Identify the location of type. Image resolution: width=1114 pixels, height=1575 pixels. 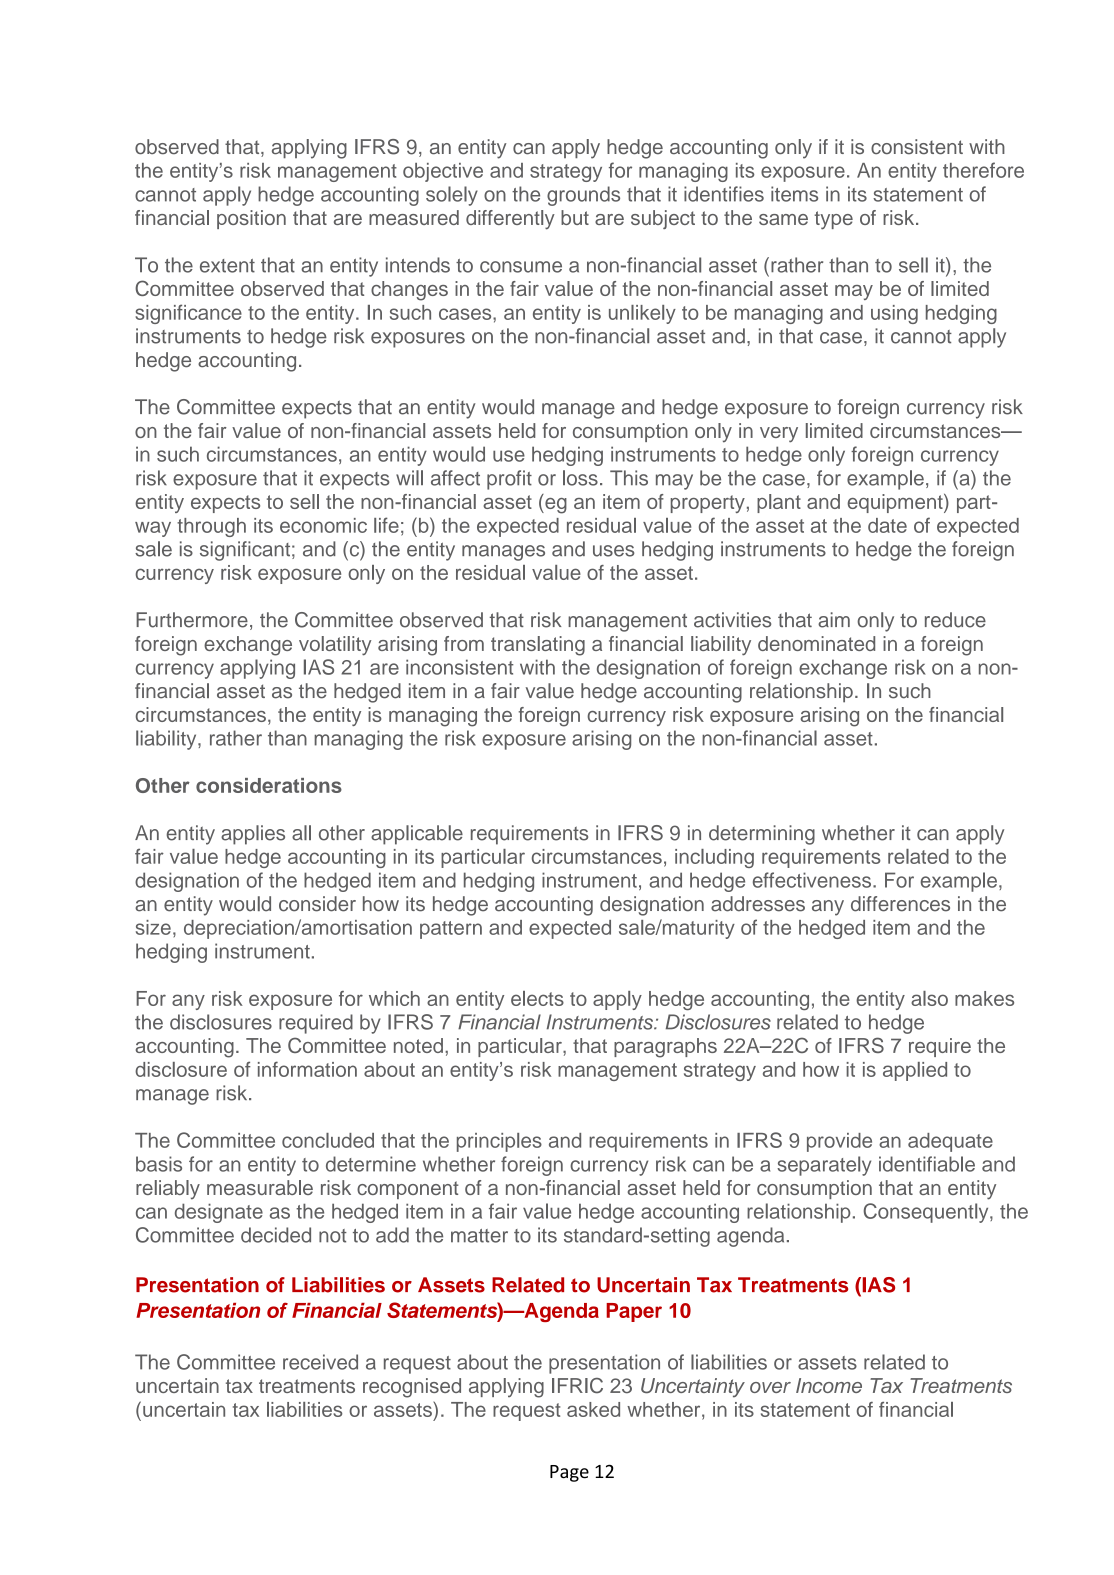
(833, 220).
